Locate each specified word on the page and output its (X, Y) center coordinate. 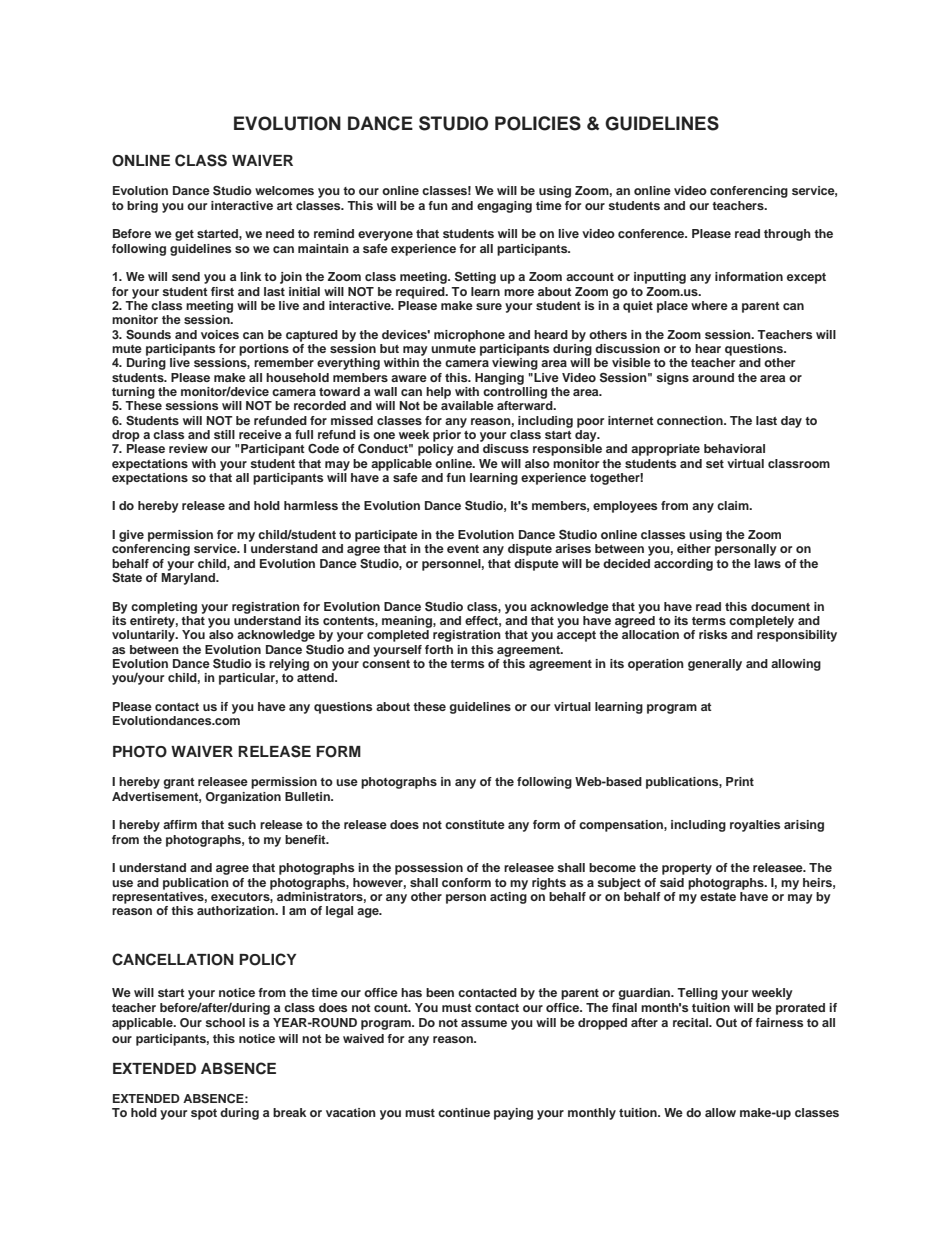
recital (691, 1022)
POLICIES (538, 123)
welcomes (284, 190)
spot (204, 1114)
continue (464, 1112)
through (787, 235)
